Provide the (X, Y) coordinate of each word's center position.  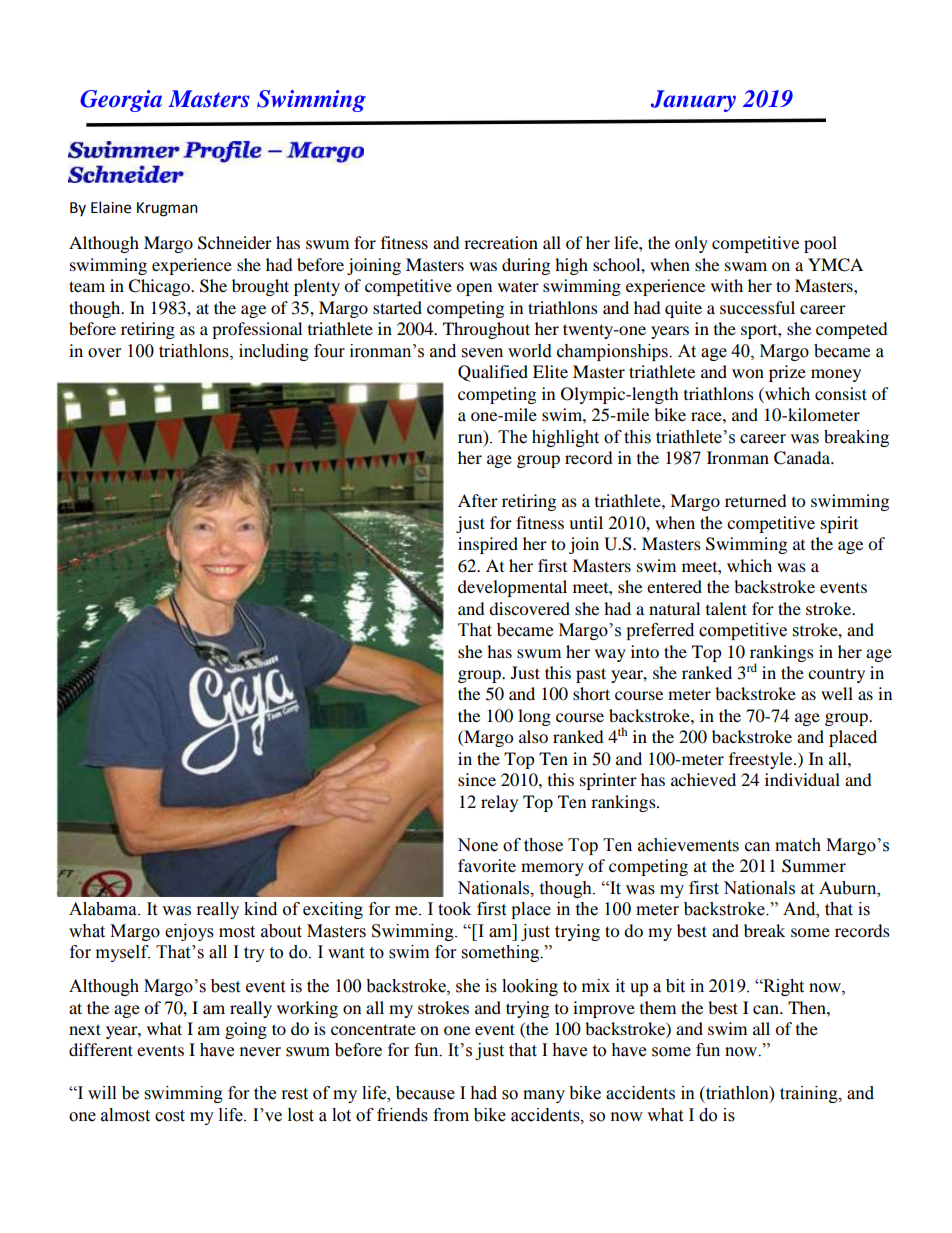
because (425, 1093)
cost (170, 1116)
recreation (501, 242)
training (810, 1094)
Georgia (121, 101)
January (693, 101)
